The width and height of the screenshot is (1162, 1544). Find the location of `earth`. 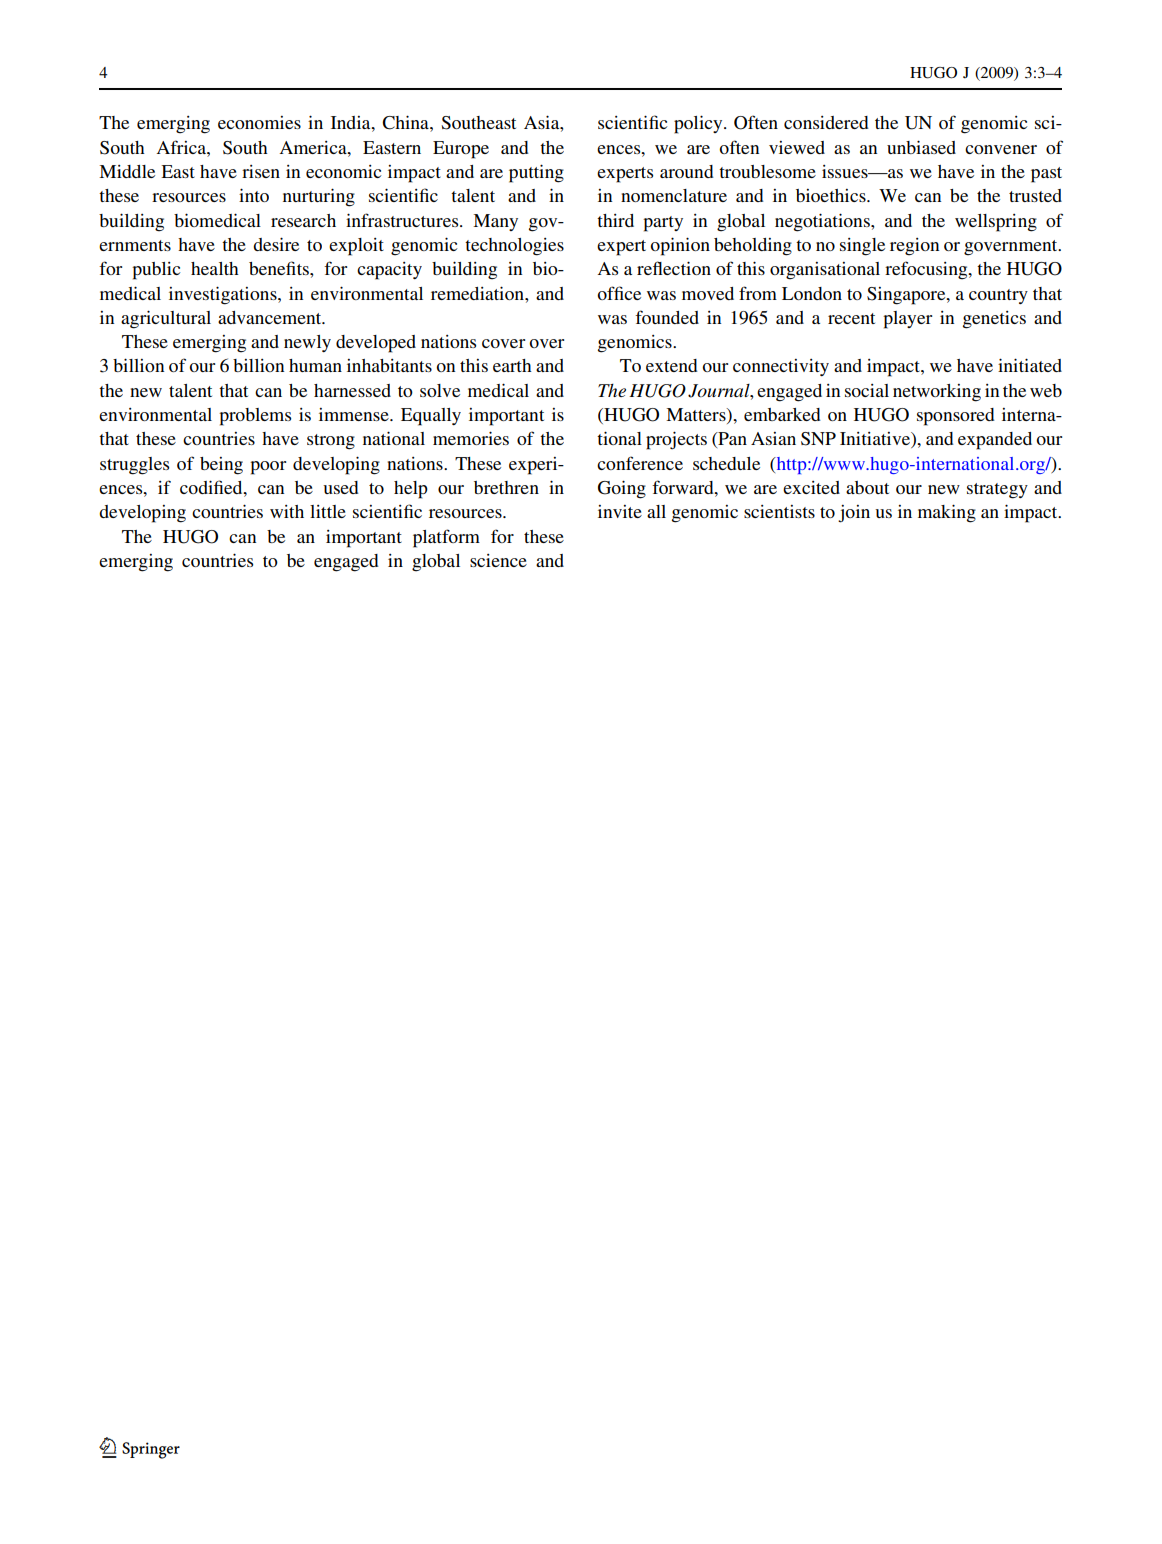

earth is located at coordinates (512, 365).
